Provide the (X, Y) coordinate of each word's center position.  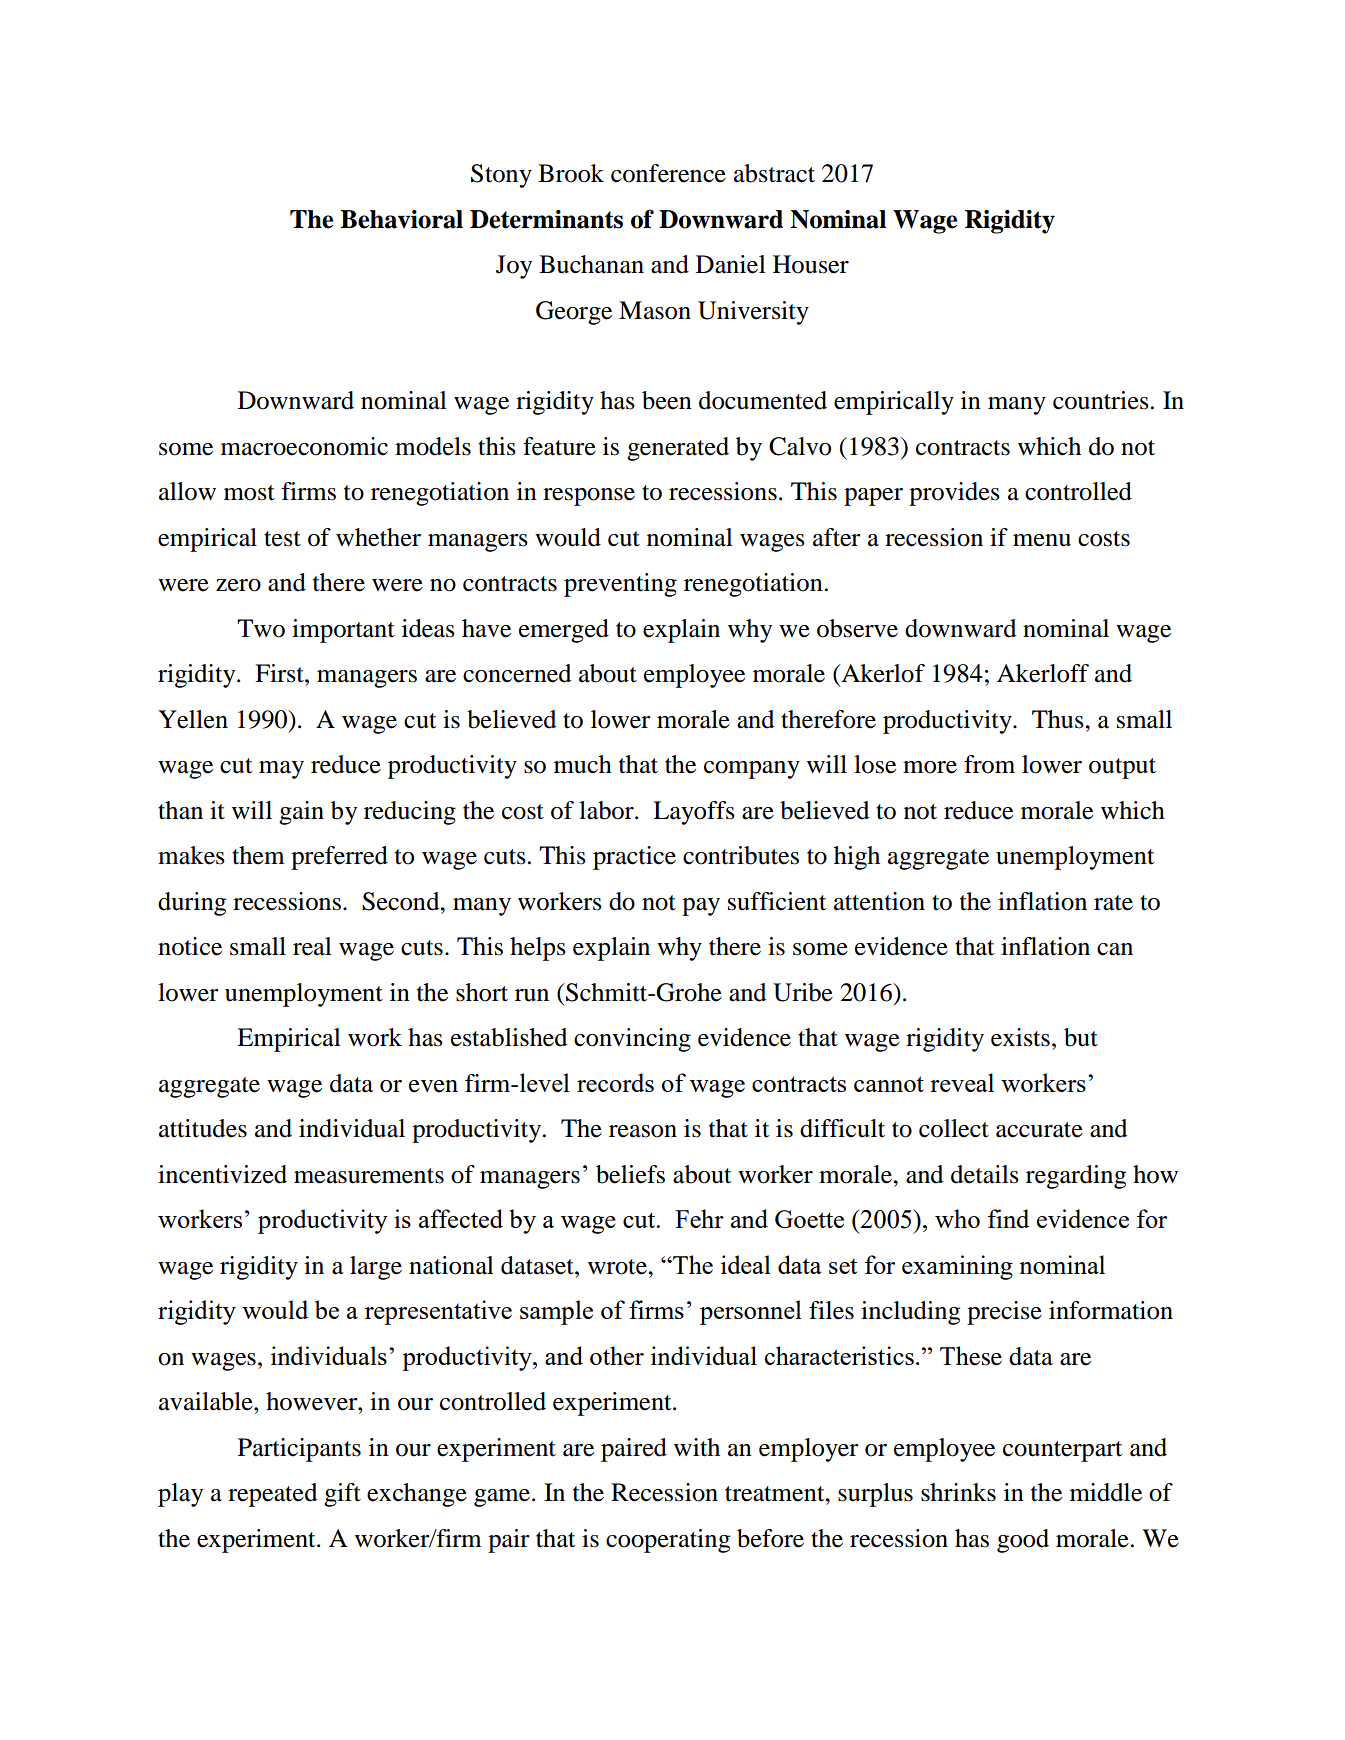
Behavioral (401, 219)
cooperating (668, 1541)
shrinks (958, 1492)
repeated (272, 1495)
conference (668, 173)
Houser (811, 264)
